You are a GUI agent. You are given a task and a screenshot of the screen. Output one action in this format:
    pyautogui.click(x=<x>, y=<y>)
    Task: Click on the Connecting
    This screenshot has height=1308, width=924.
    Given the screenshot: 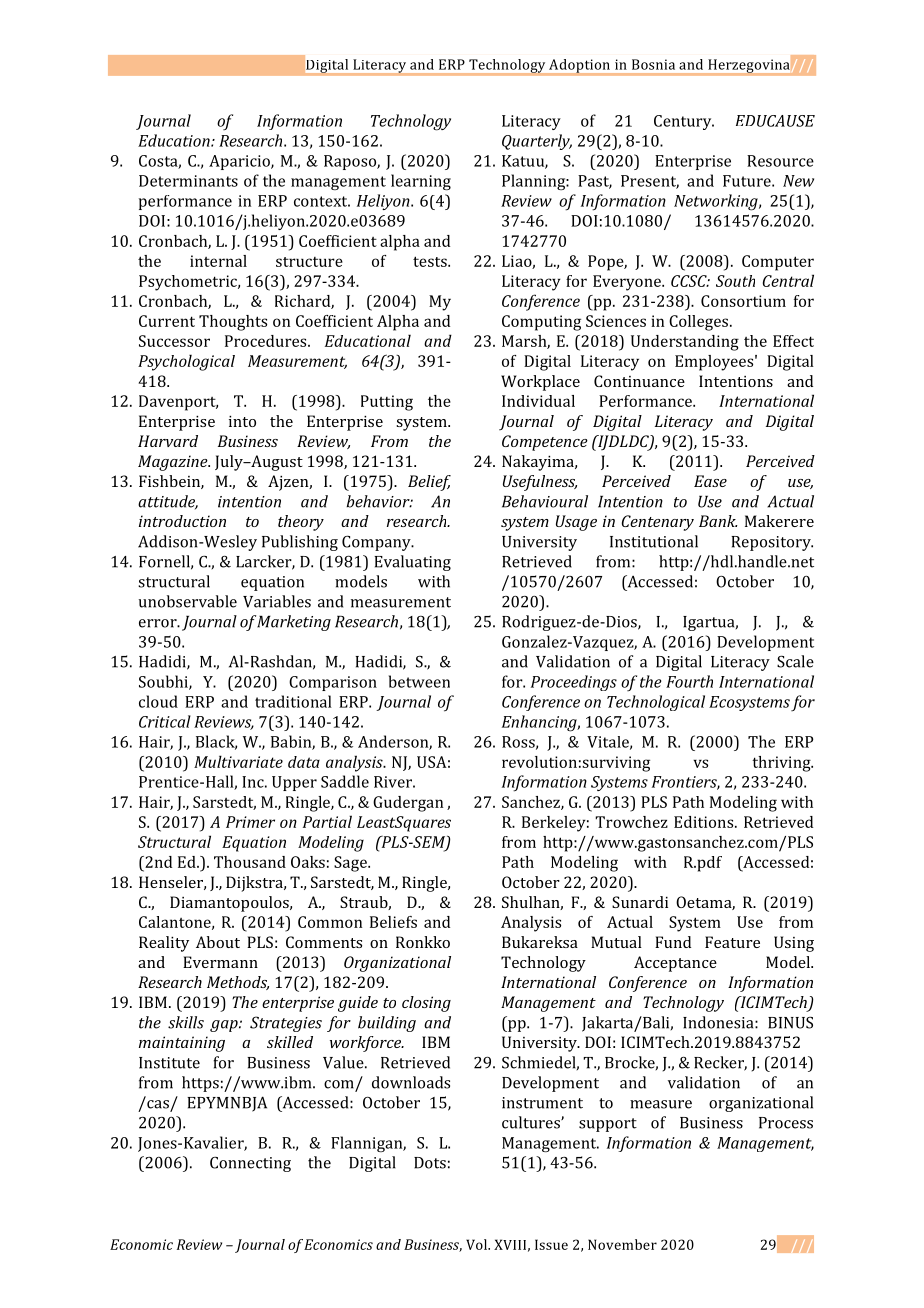 What is the action you would take?
    pyautogui.click(x=250, y=1164)
